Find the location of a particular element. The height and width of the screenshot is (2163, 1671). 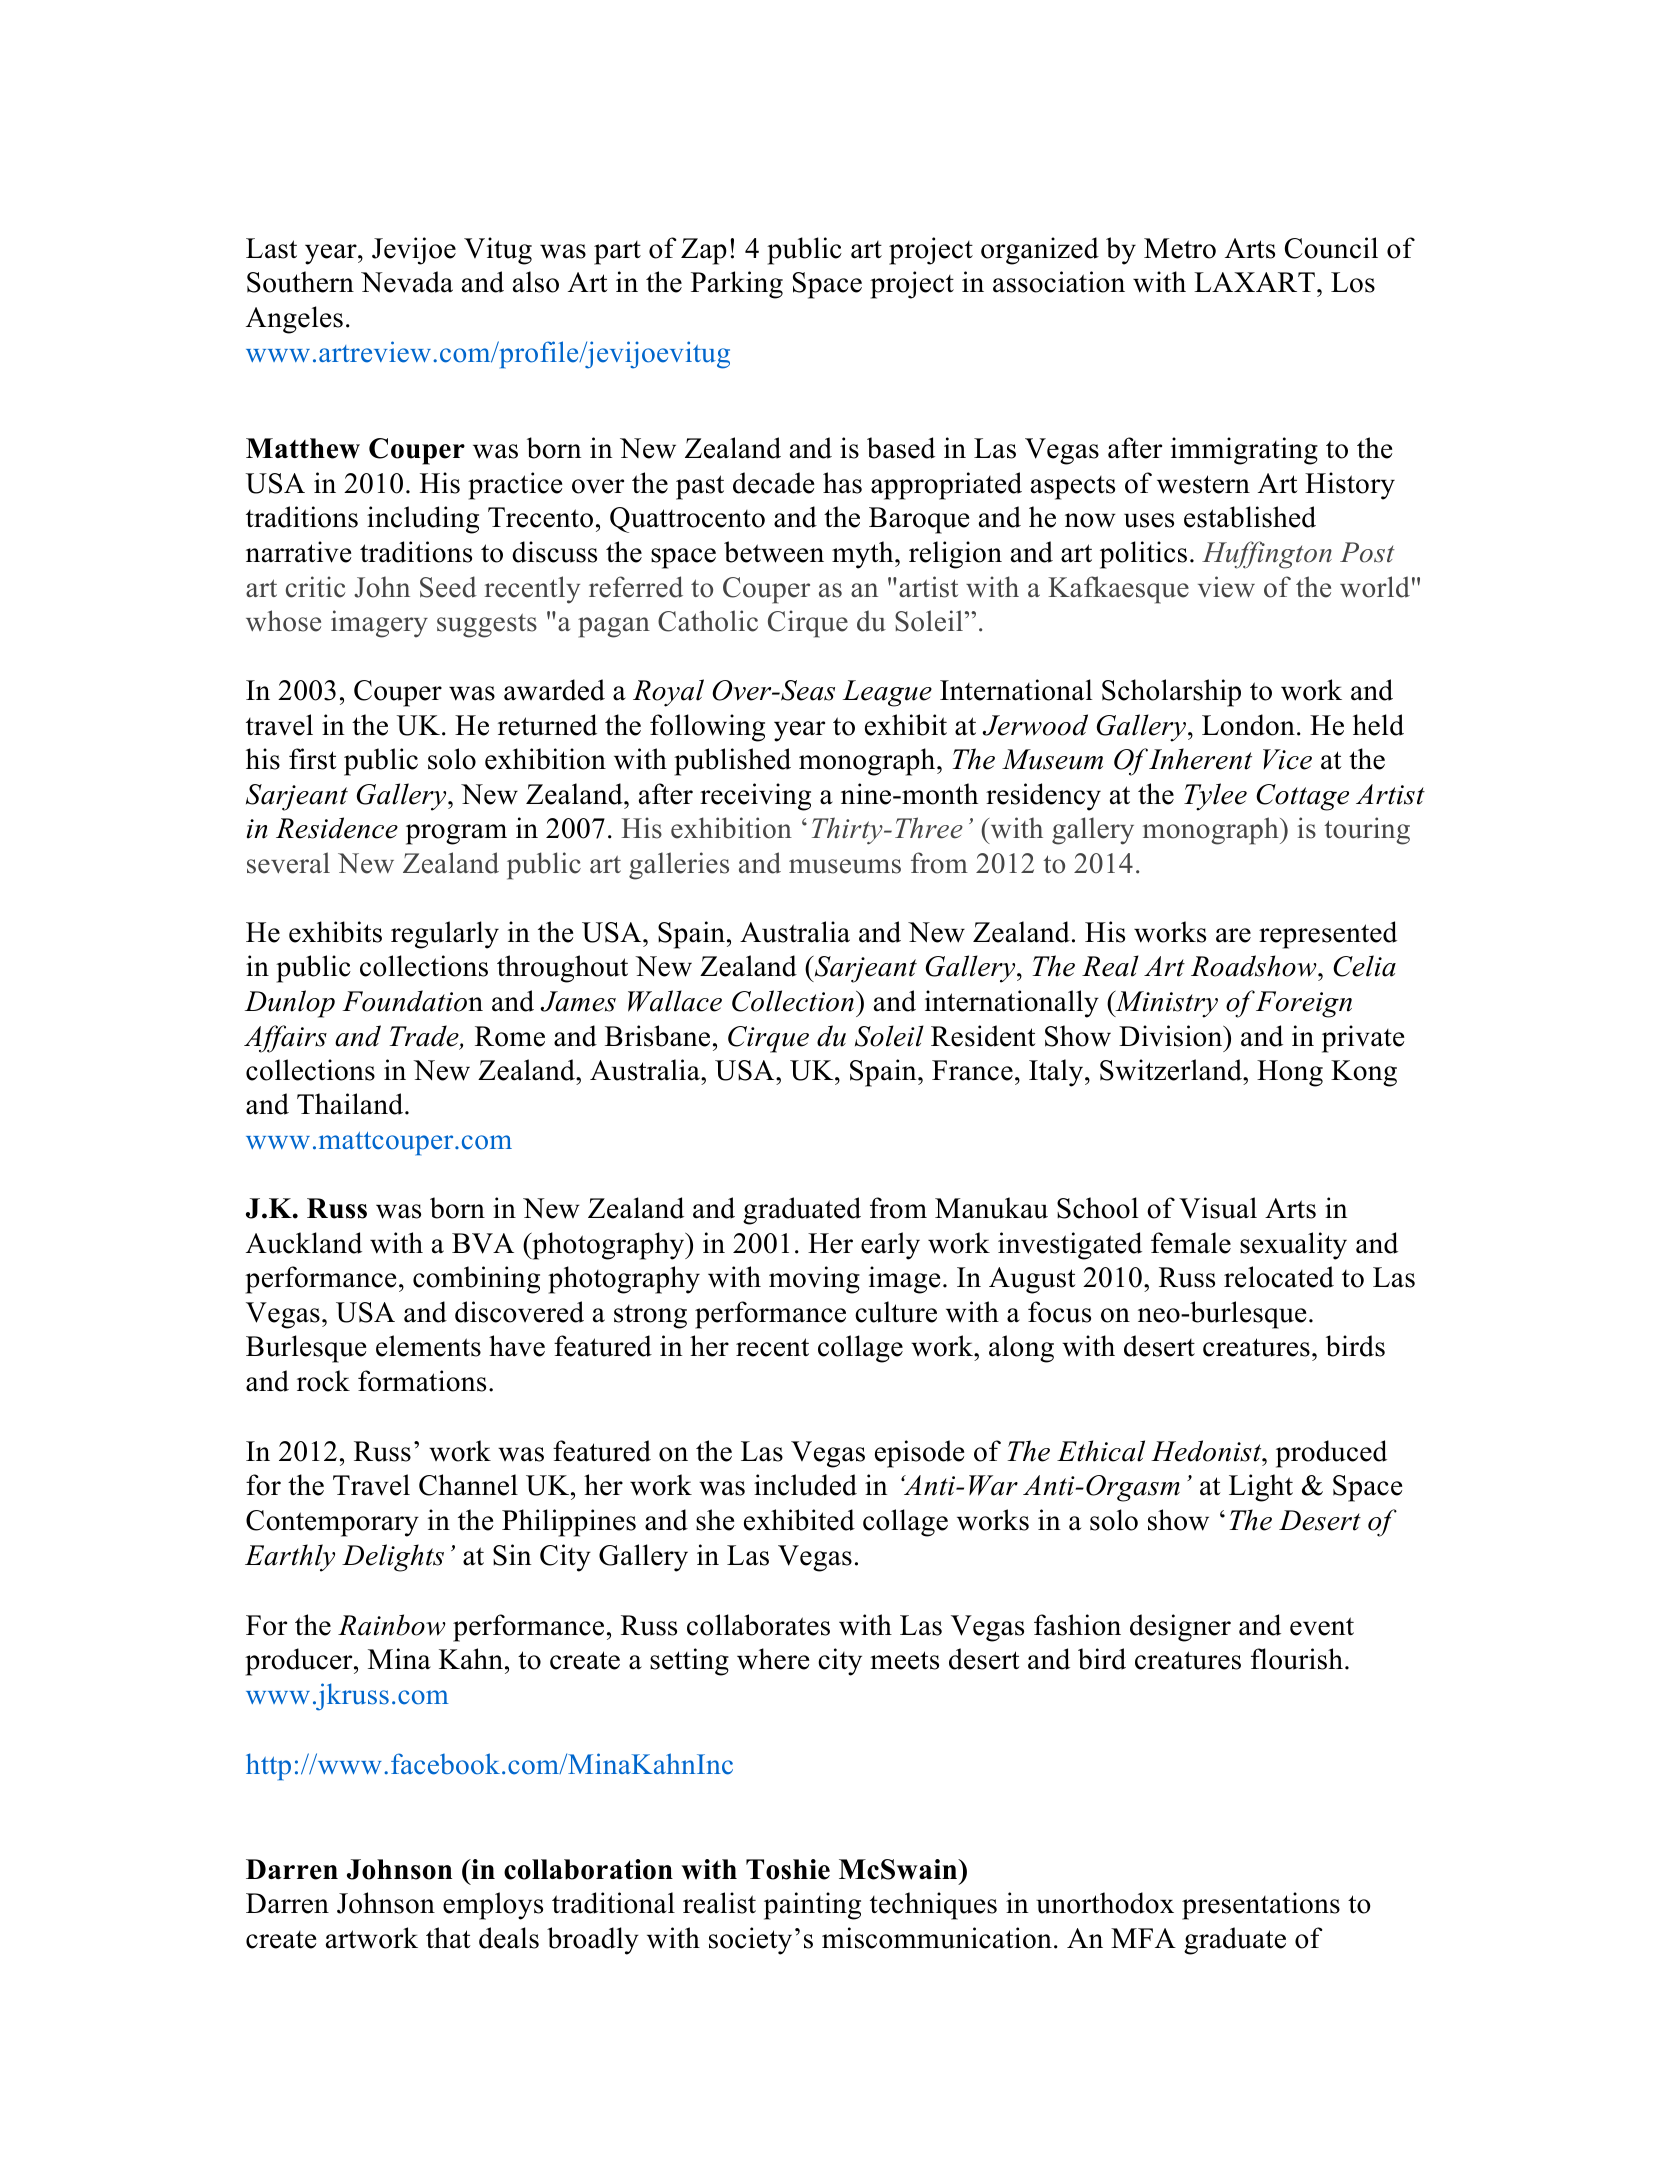

France is located at coordinates (972, 1070).
